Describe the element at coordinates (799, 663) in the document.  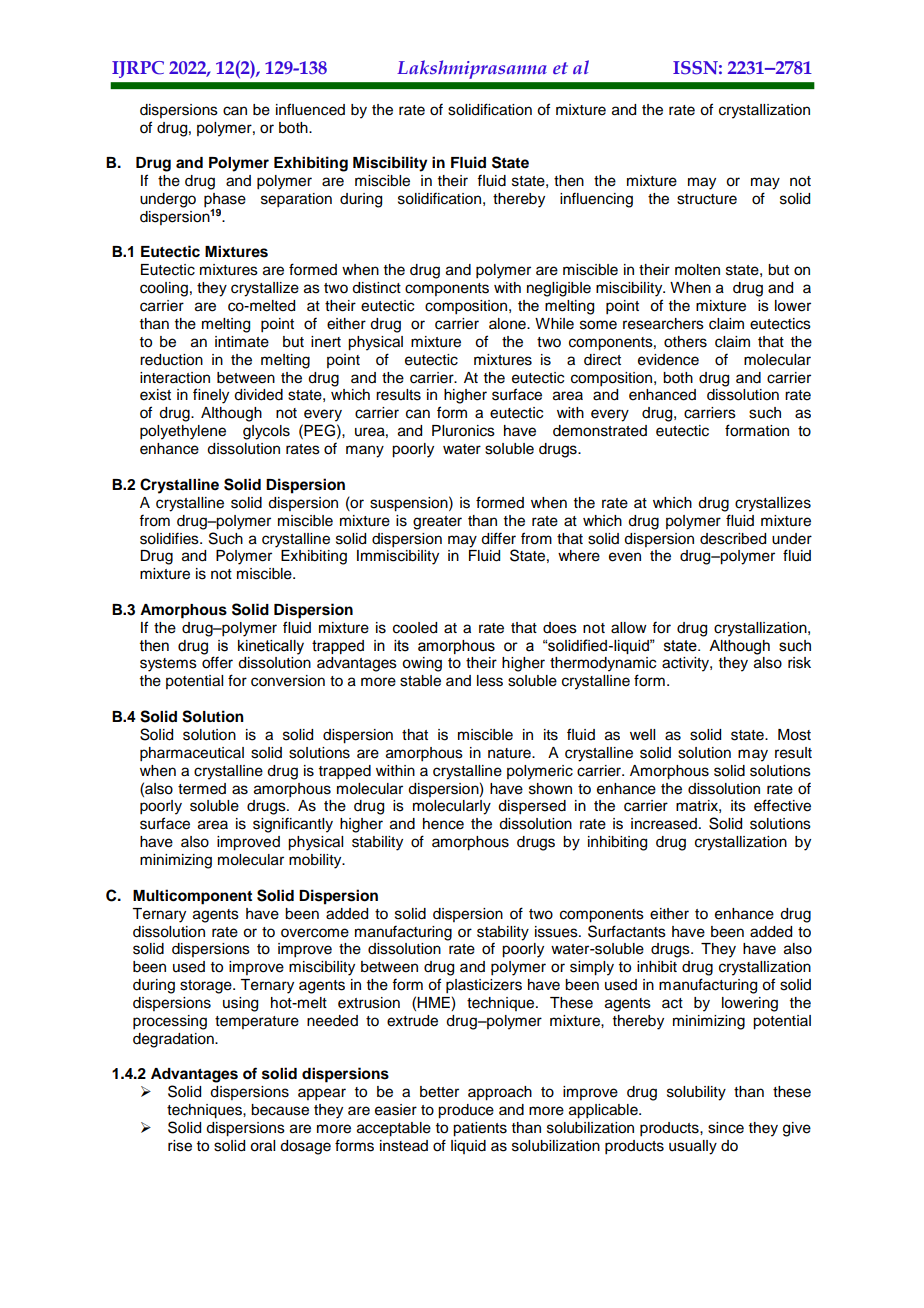
I see `risk` at that location.
